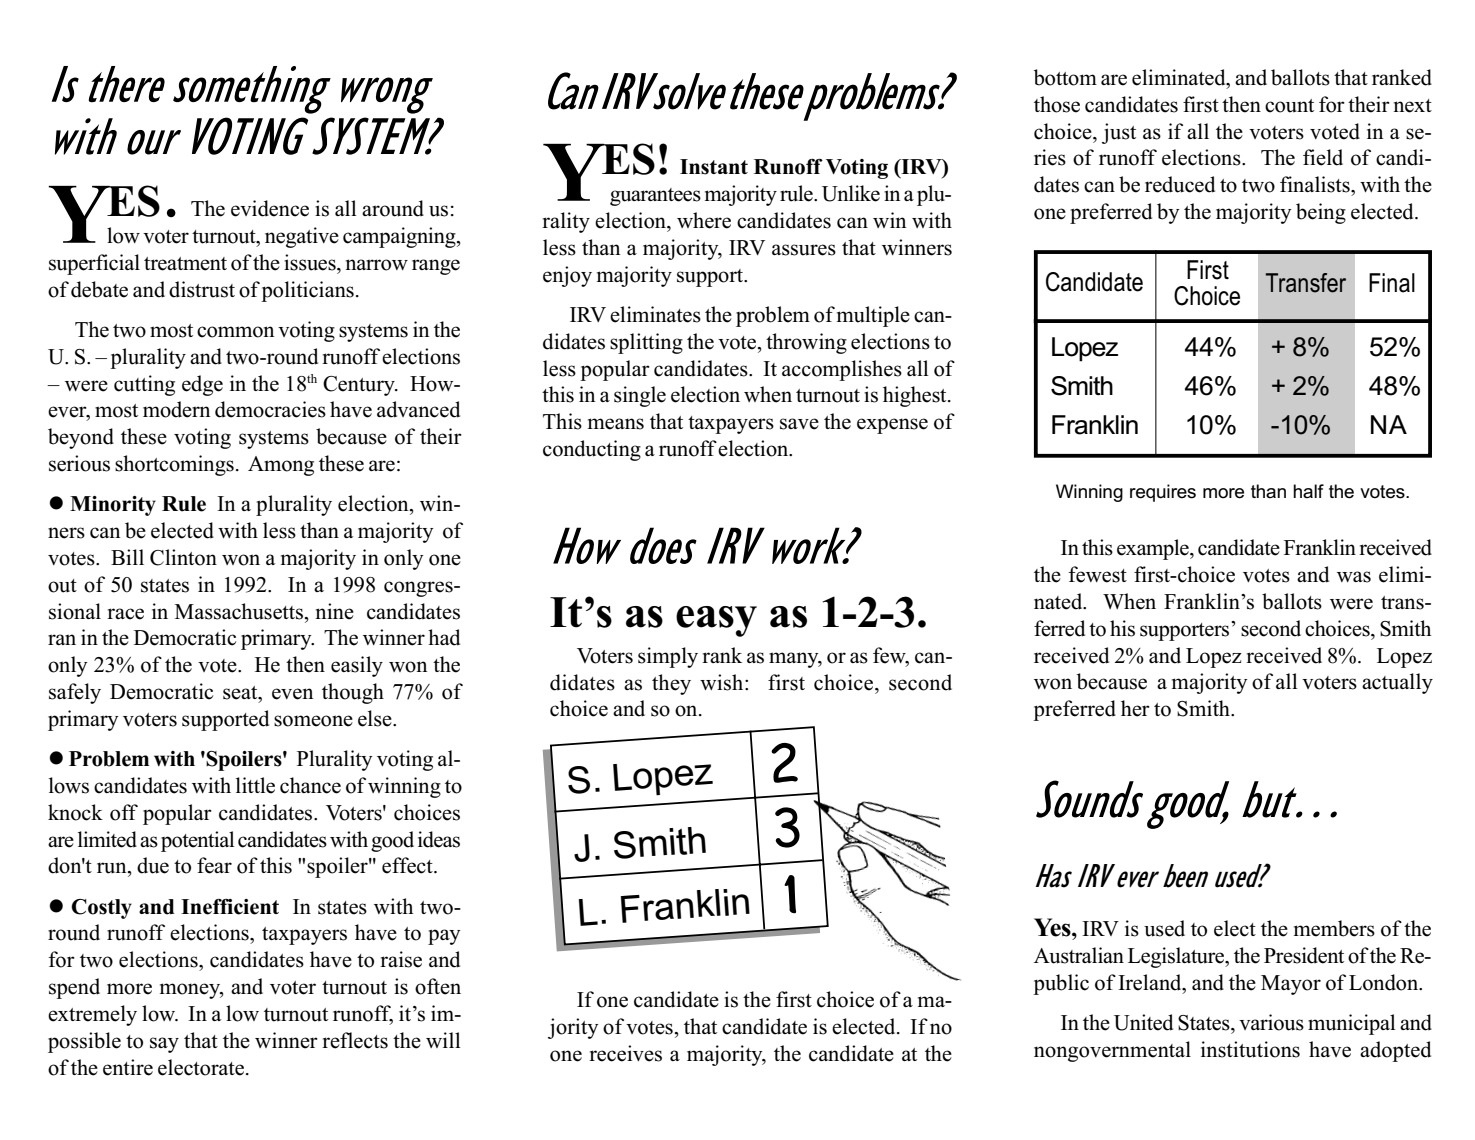 The image size is (1475, 1140). I want to click on they, so click(671, 684).
